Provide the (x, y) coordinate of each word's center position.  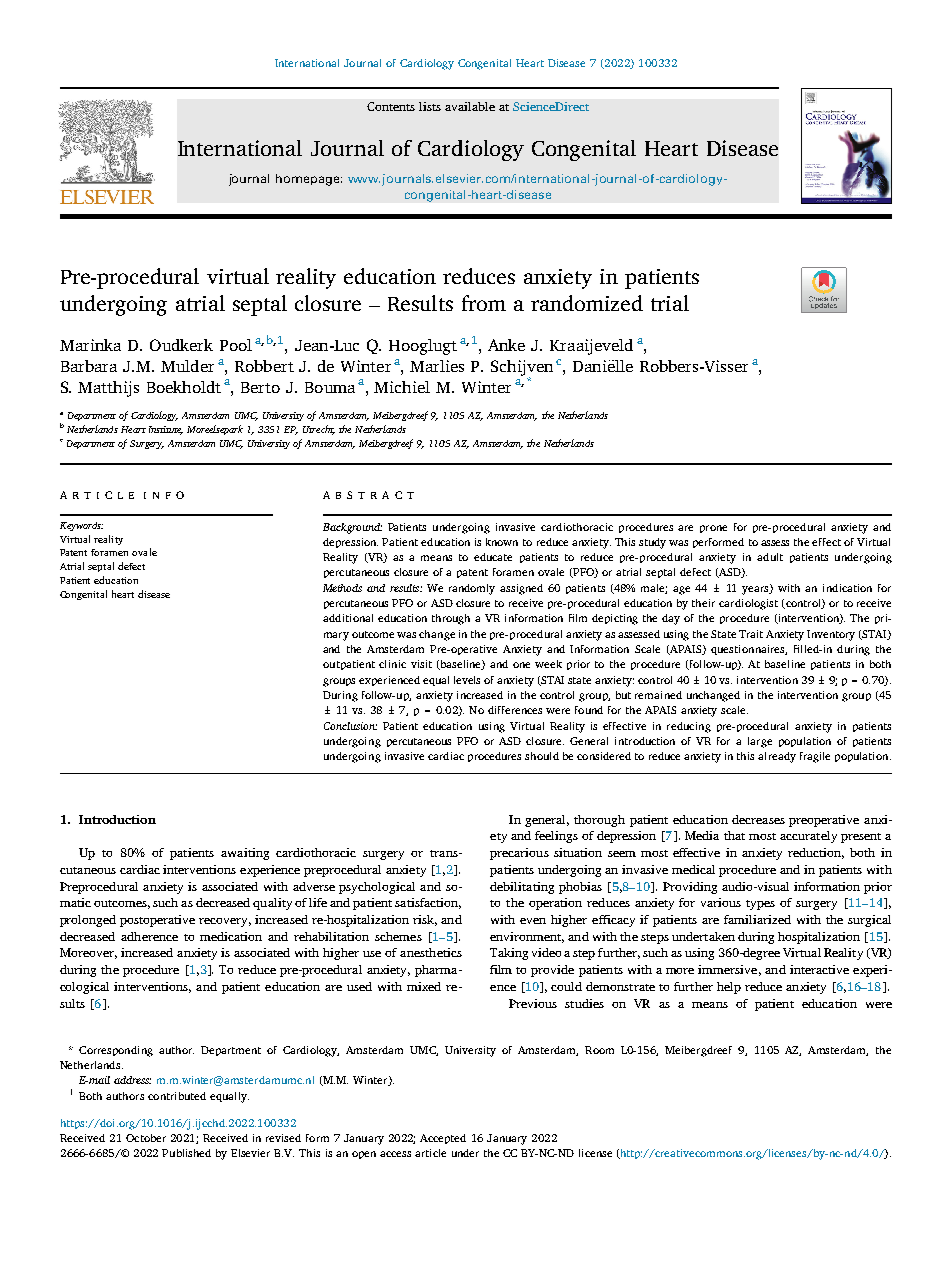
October (146, 1138)
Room (599, 1050)
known (502, 542)
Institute (166, 430)
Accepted (443, 1139)
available (470, 106)
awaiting (245, 854)
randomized (587, 303)
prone (713, 529)
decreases (758, 819)
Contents (391, 106)
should (542, 756)
